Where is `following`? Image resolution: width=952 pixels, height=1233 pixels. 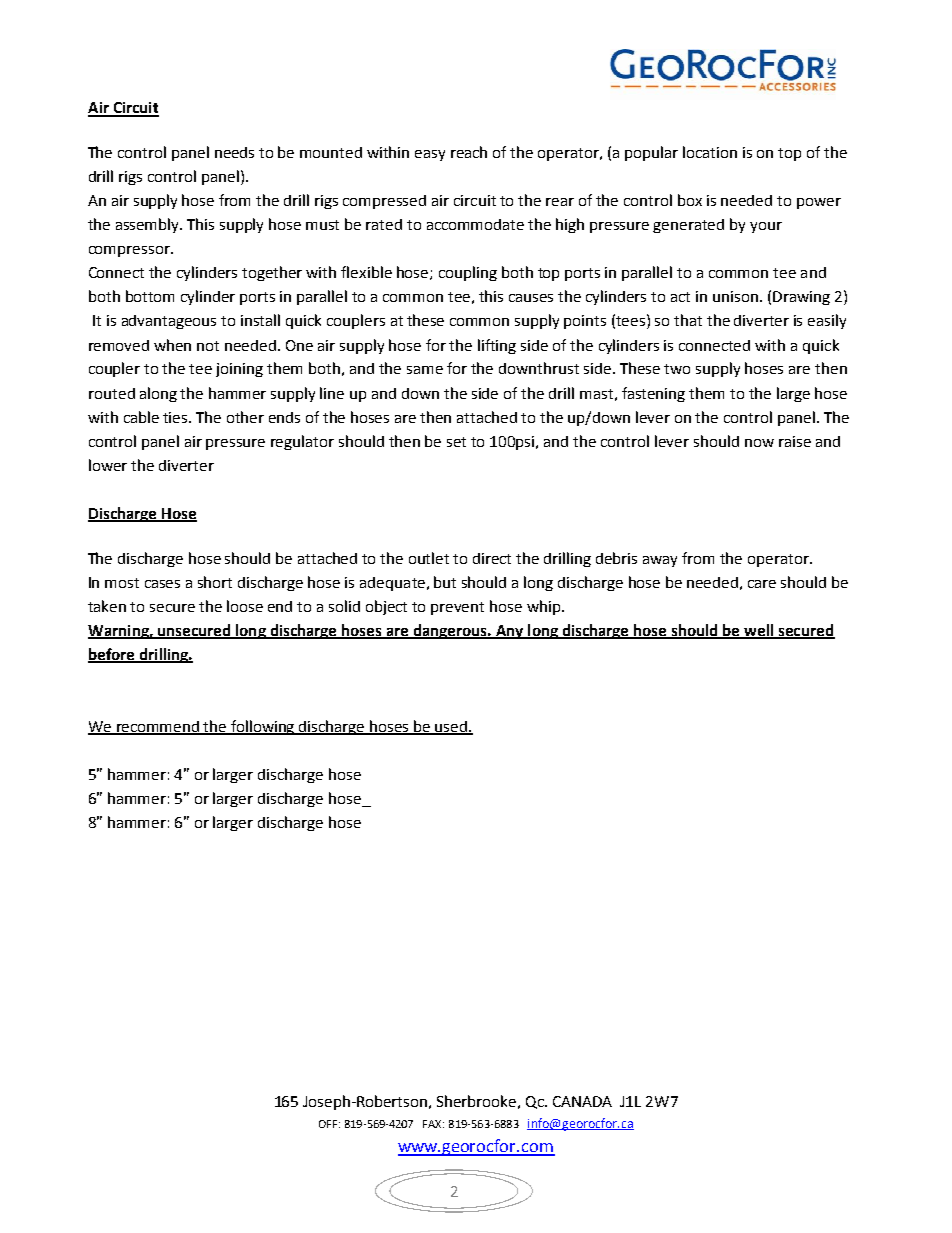
following is located at coordinates (263, 727).
